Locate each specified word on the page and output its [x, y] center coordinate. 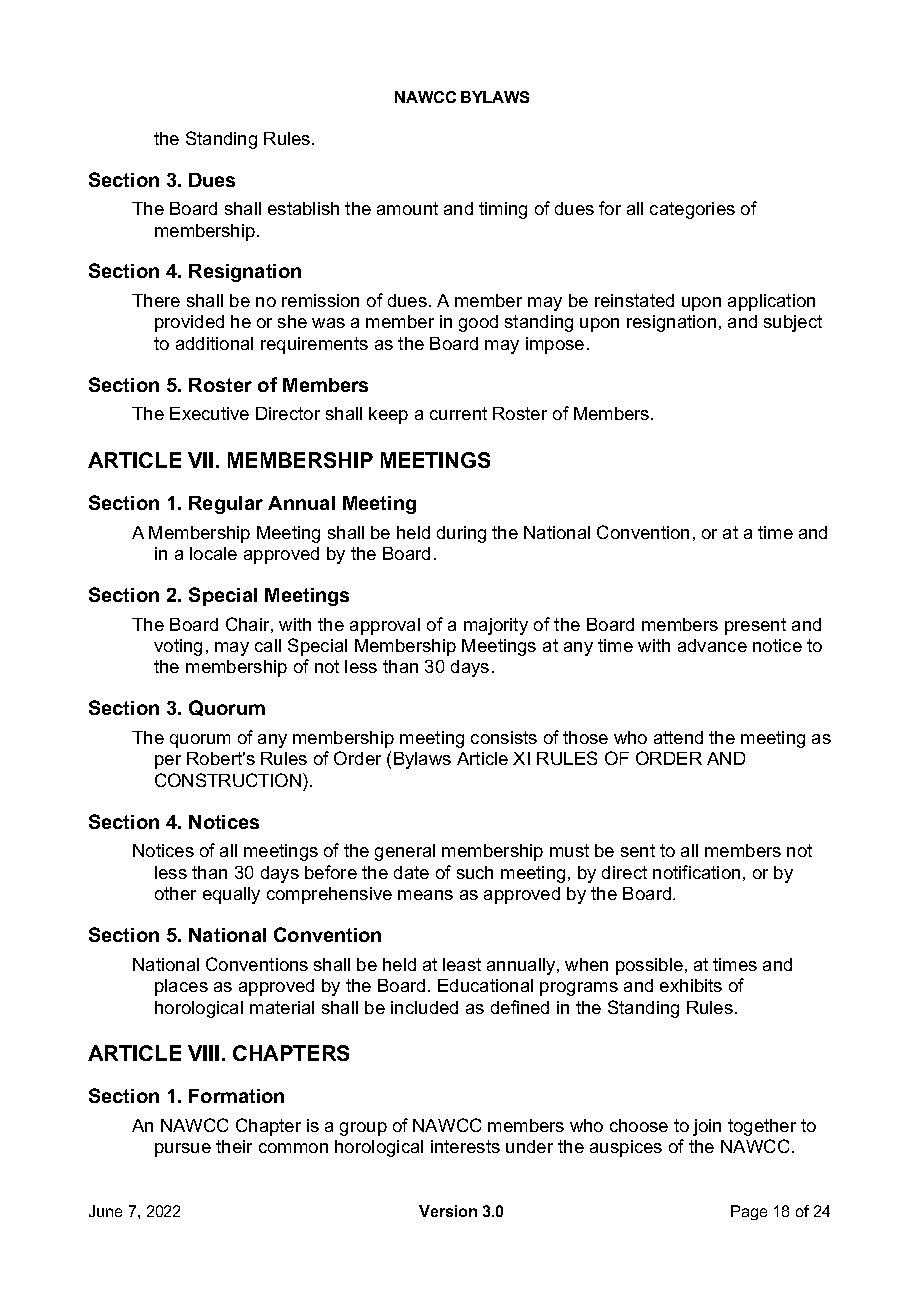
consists [504, 737]
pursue [183, 1150]
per [168, 762]
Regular [226, 505]
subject [793, 323]
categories [692, 210]
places [181, 987]
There [156, 300]
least [462, 964]
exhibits [691, 985]
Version [448, 1211]
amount [407, 208]
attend [678, 737]
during [461, 534]
